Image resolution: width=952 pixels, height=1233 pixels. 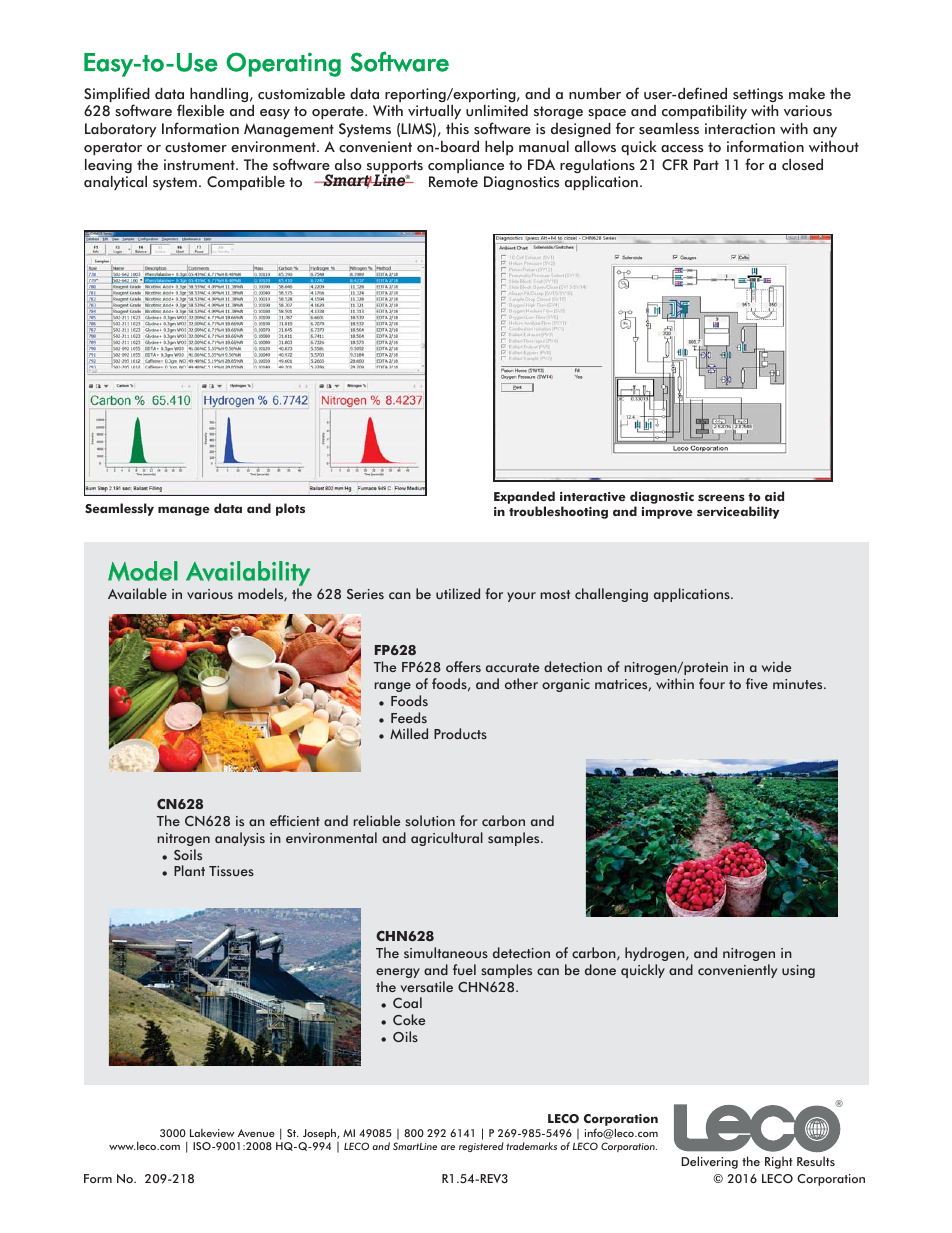 What do you see at coordinates (240, 839) in the screenshot?
I see `analysis` at bounding box center [240, 839].
